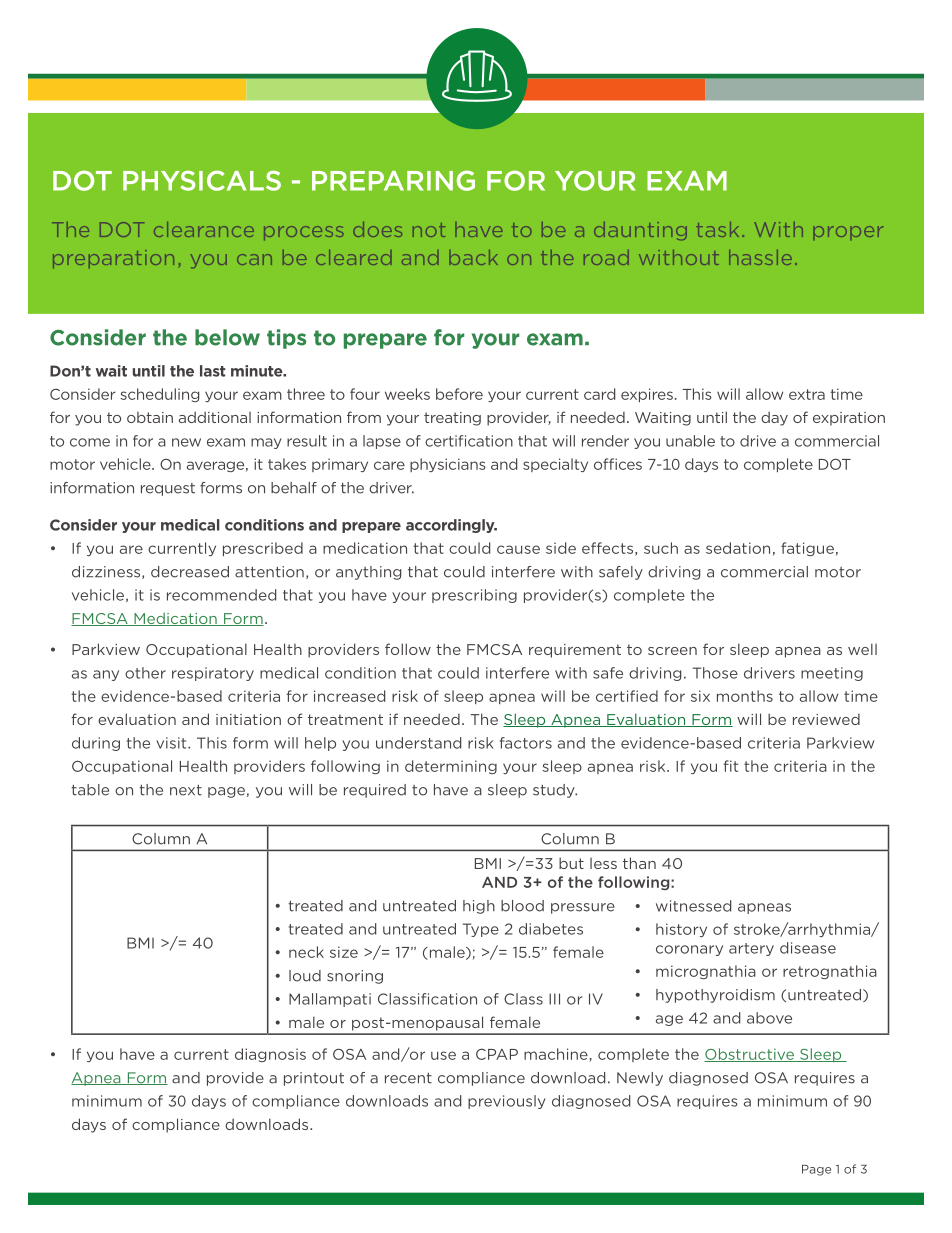 The image size is (952, 1233). I want to click on witnessed, so click(693, 906).
